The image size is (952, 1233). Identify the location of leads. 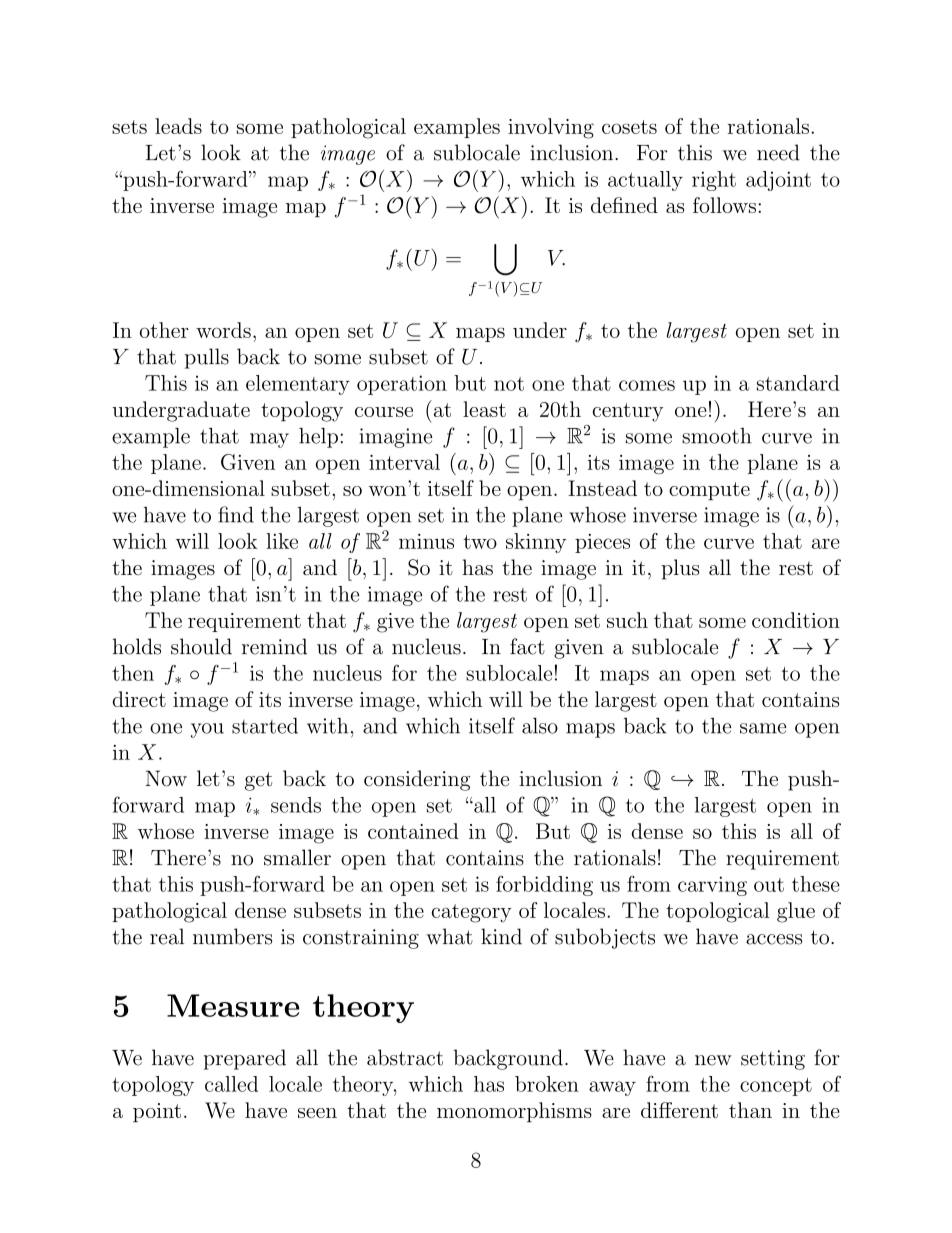
(178, 126).
